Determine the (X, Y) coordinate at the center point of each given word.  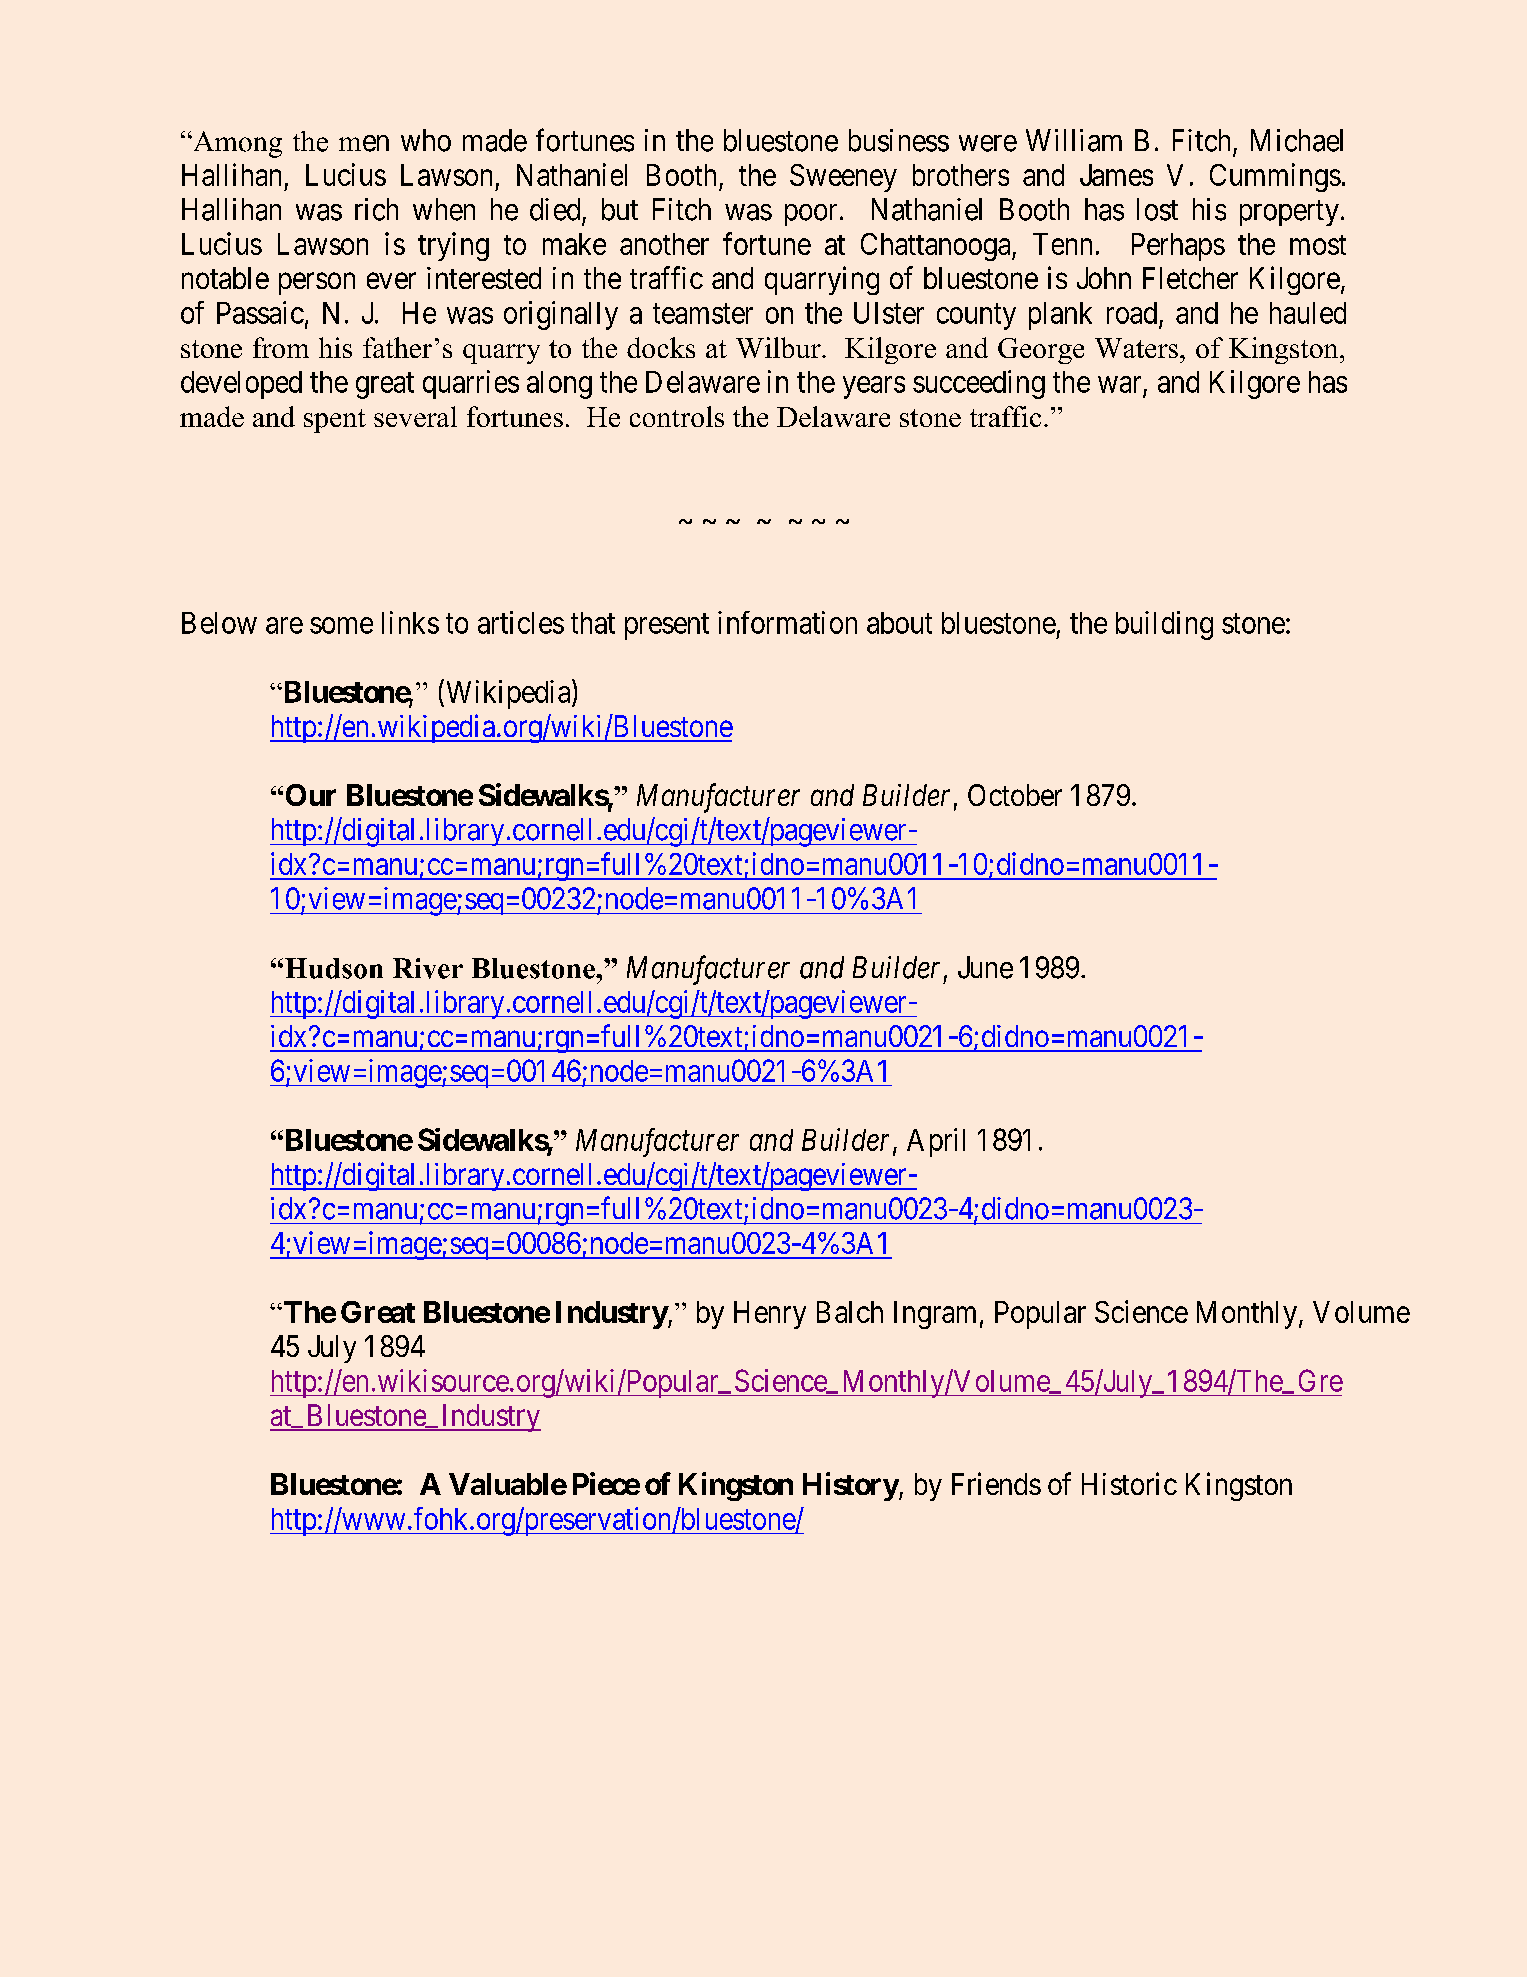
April (936, 1142)
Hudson (334, 968)
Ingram (935, 1315)
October (1015, 795)
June (985, 967)
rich (376, 209)
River (428, 968)
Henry (770, 1315)
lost (1157, 209)
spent (335, 421)
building (1164, 625)
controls (677, 416)
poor (811, 215)
